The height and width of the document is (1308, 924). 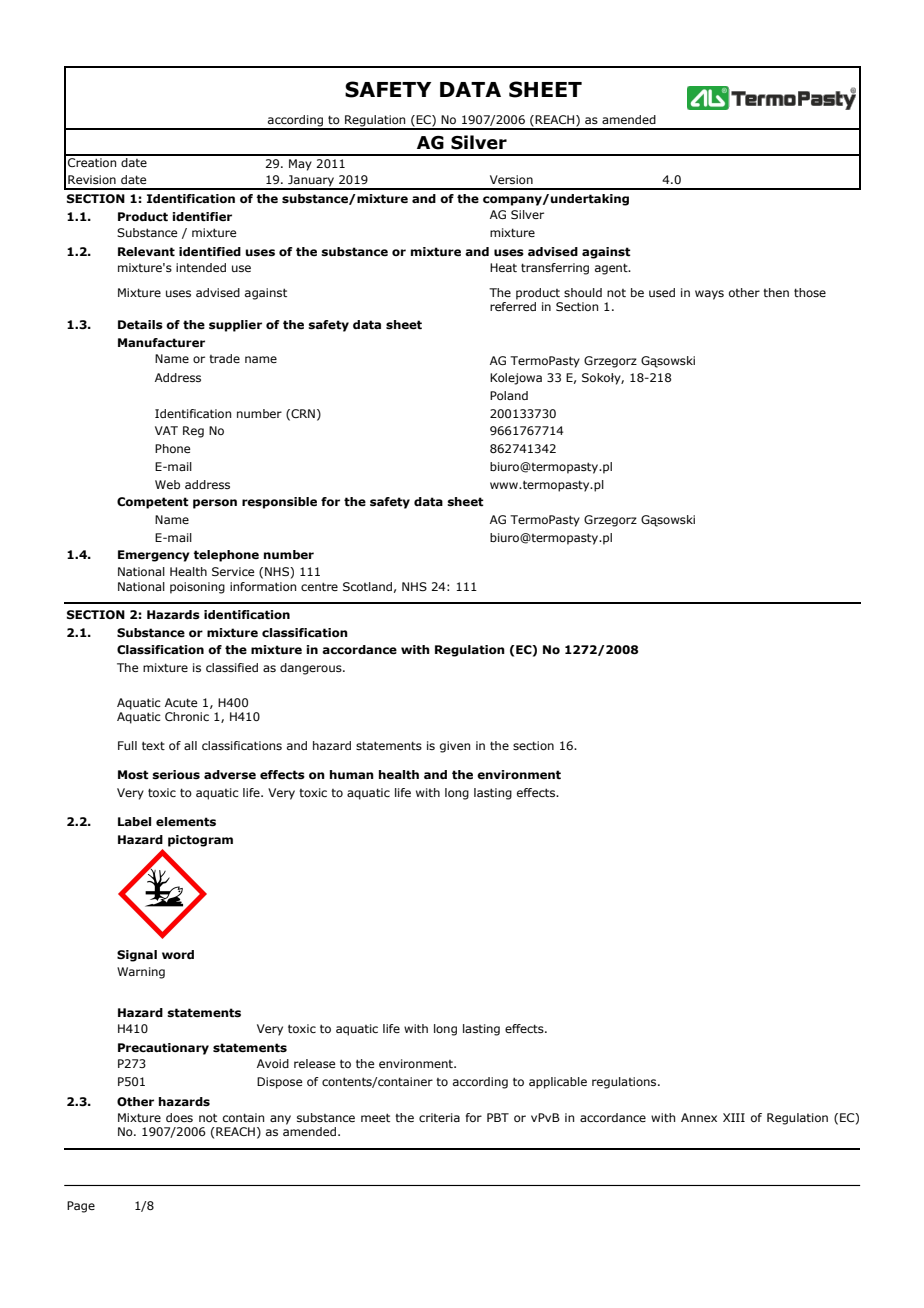 What do you see at coordinates (439, 1117) in the document?
I see `criteria` at bounding box center [439, 1117].
